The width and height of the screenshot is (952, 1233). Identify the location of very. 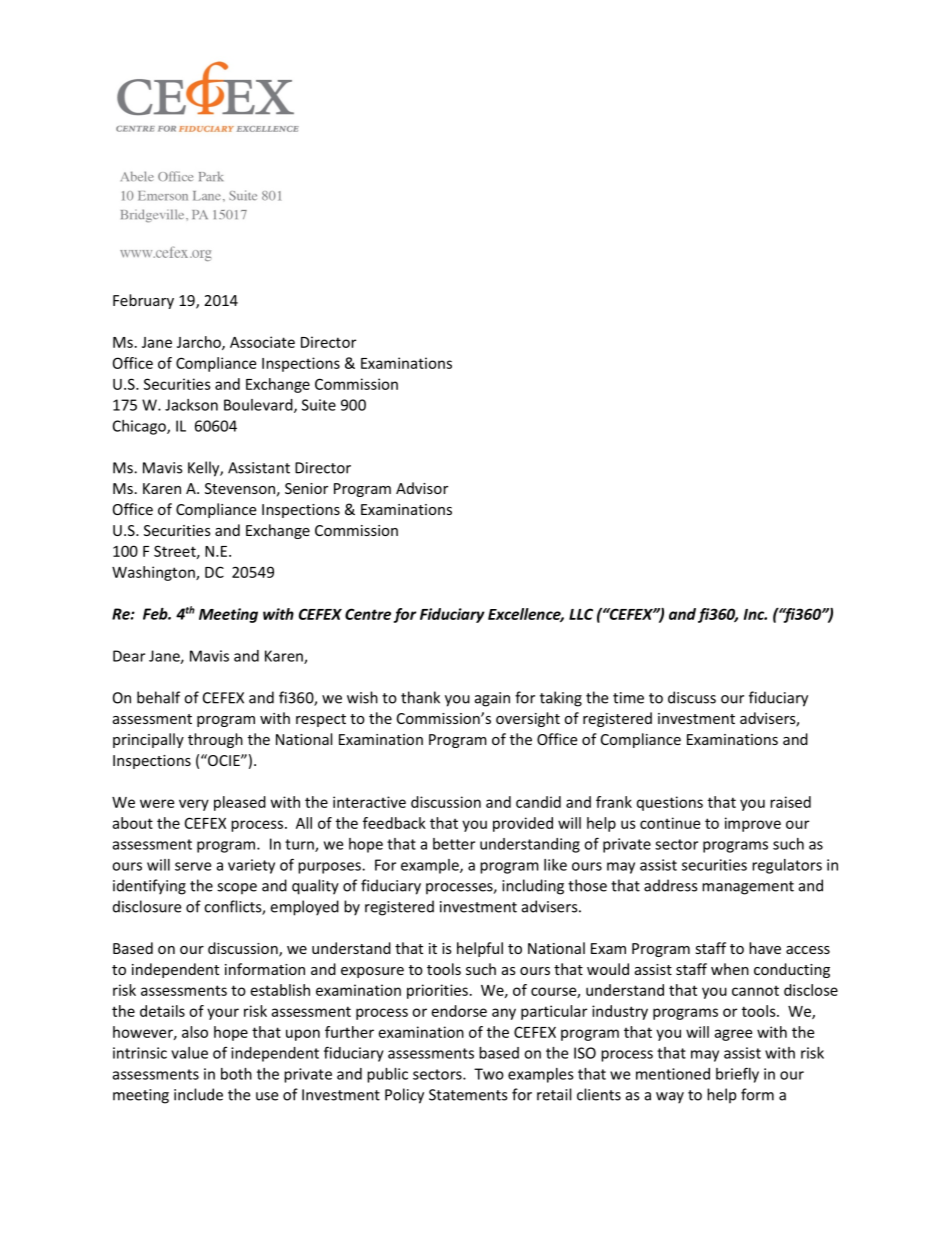
(194, 805).
